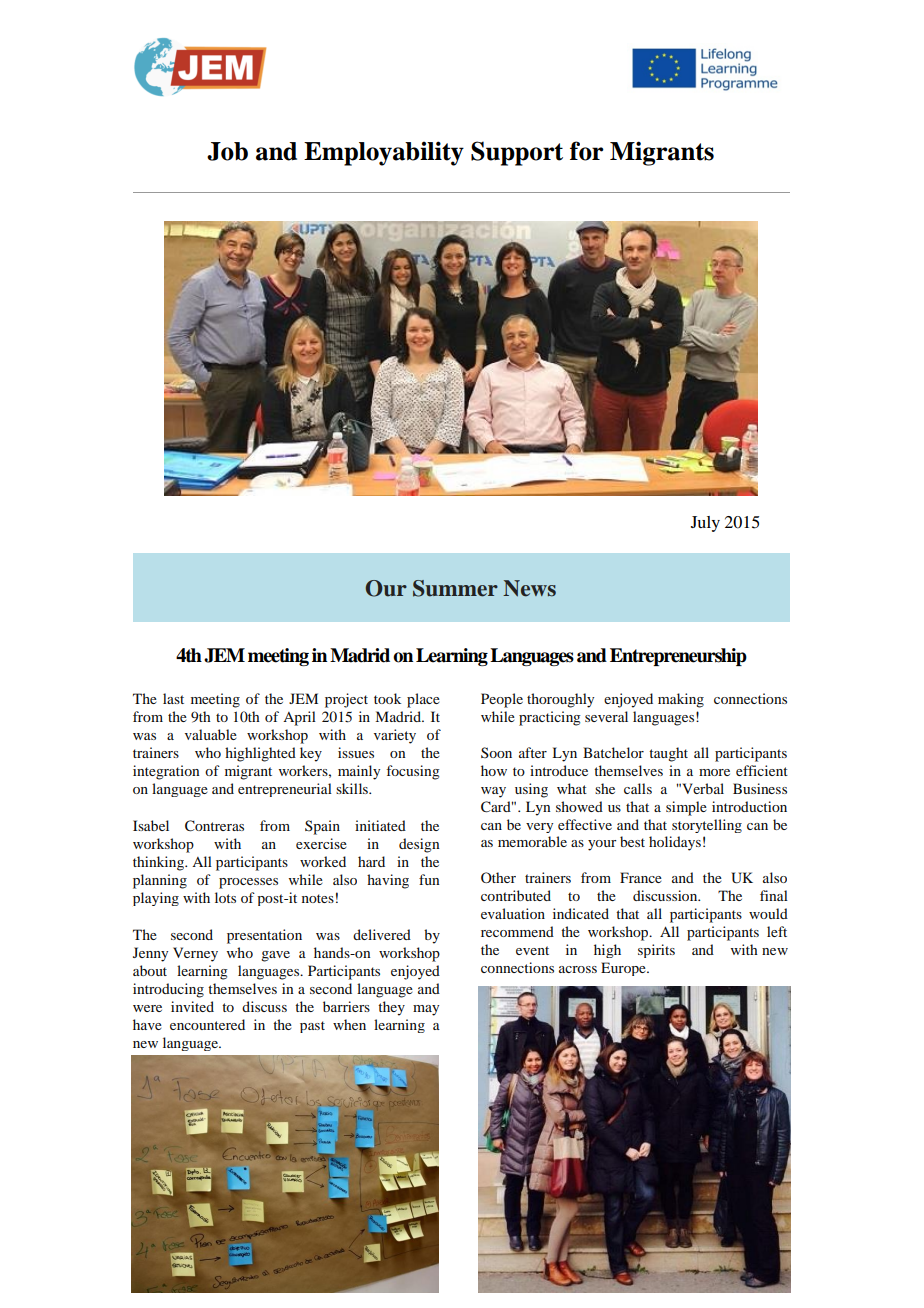 This image has width=924, height=1308. Describe the element at coordinates (227, 151) in the image. I see `Job` at that location.
